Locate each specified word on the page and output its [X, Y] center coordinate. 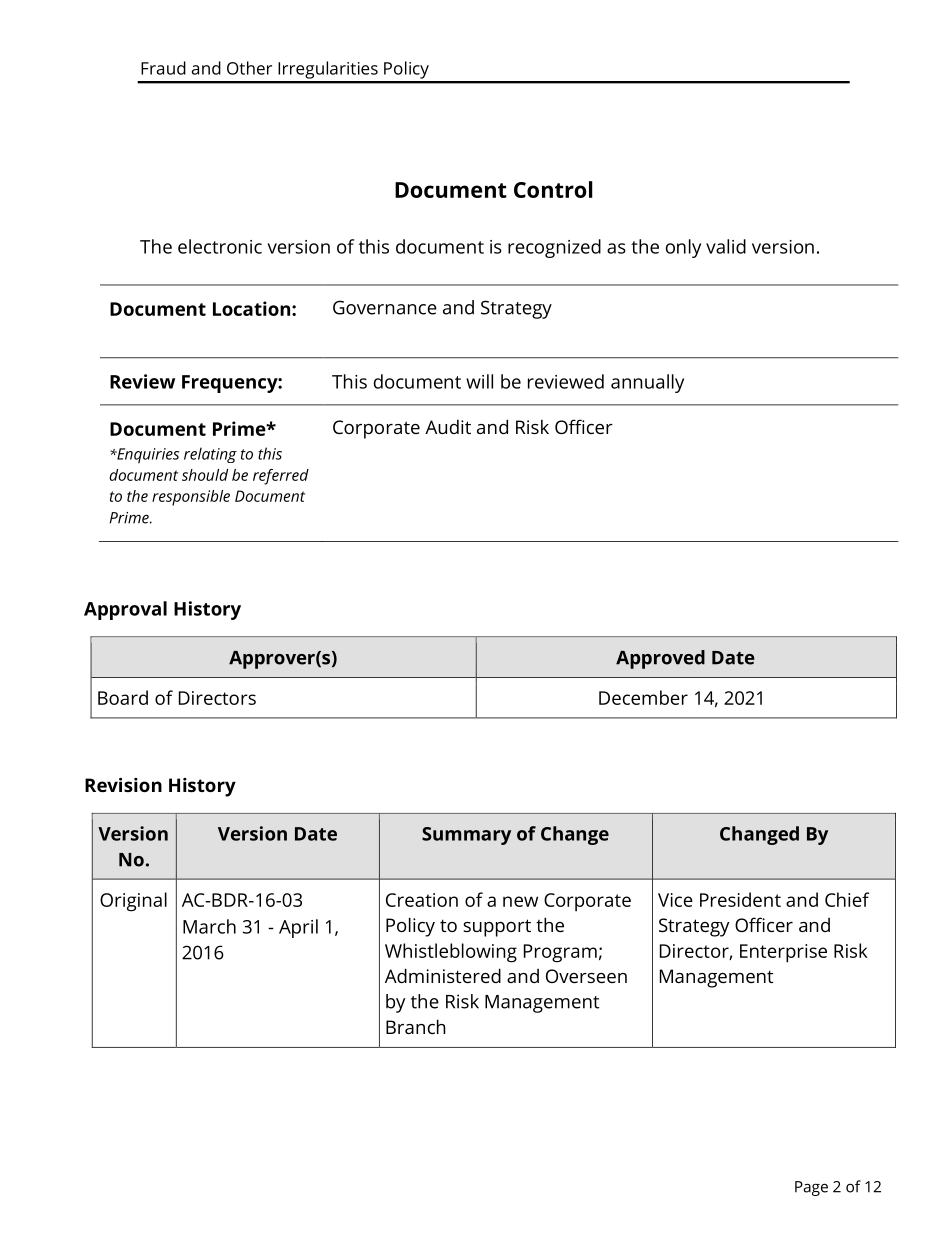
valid [726, 246]
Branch [416, 1026]
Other [249, 68]
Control [553, 189]
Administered [443, 975]
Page [811, 1188]
